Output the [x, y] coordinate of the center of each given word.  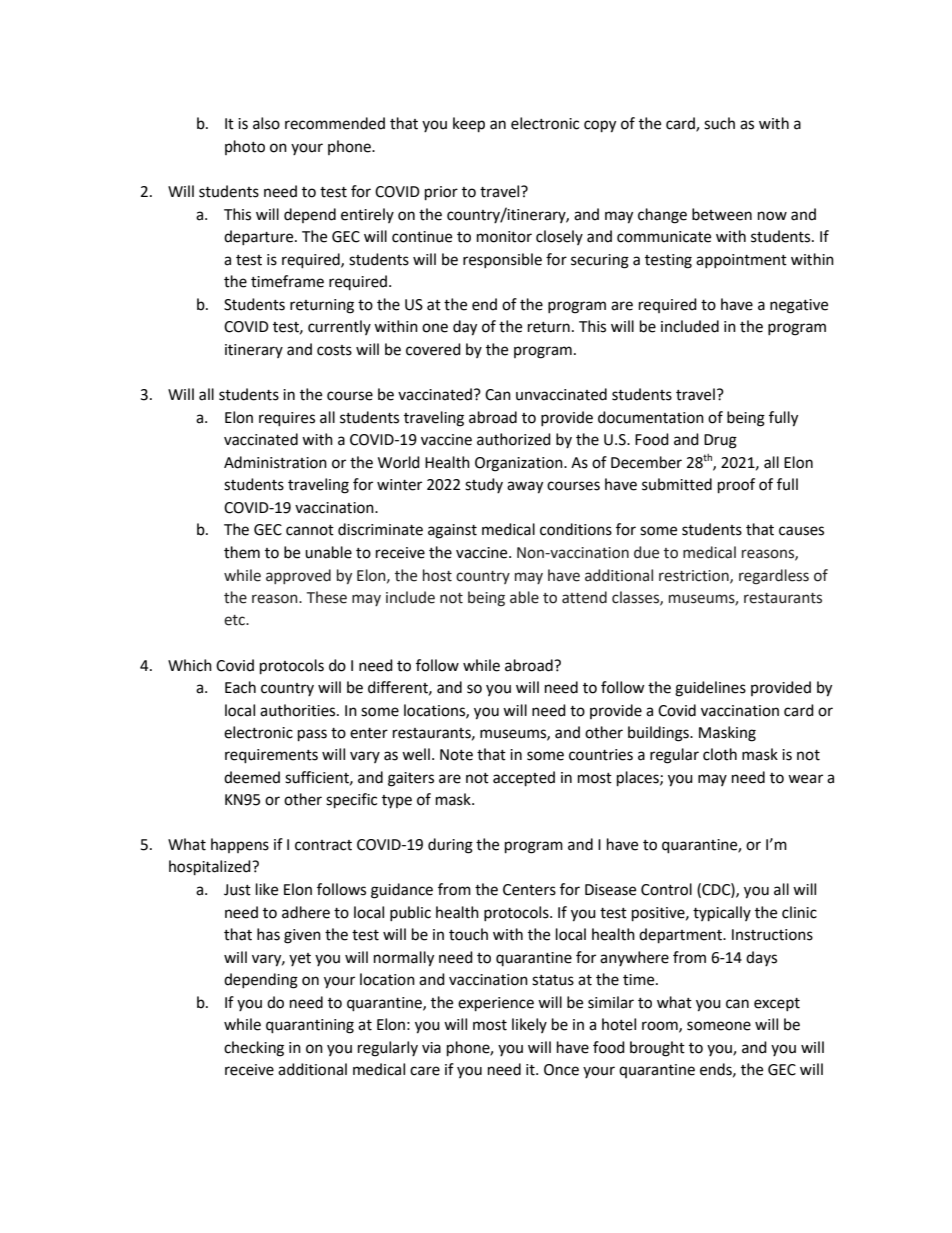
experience [496, 1004]
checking [254, 1049]
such [719, 123]
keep [469, 125]
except [777, 1004]
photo [245, 147]
